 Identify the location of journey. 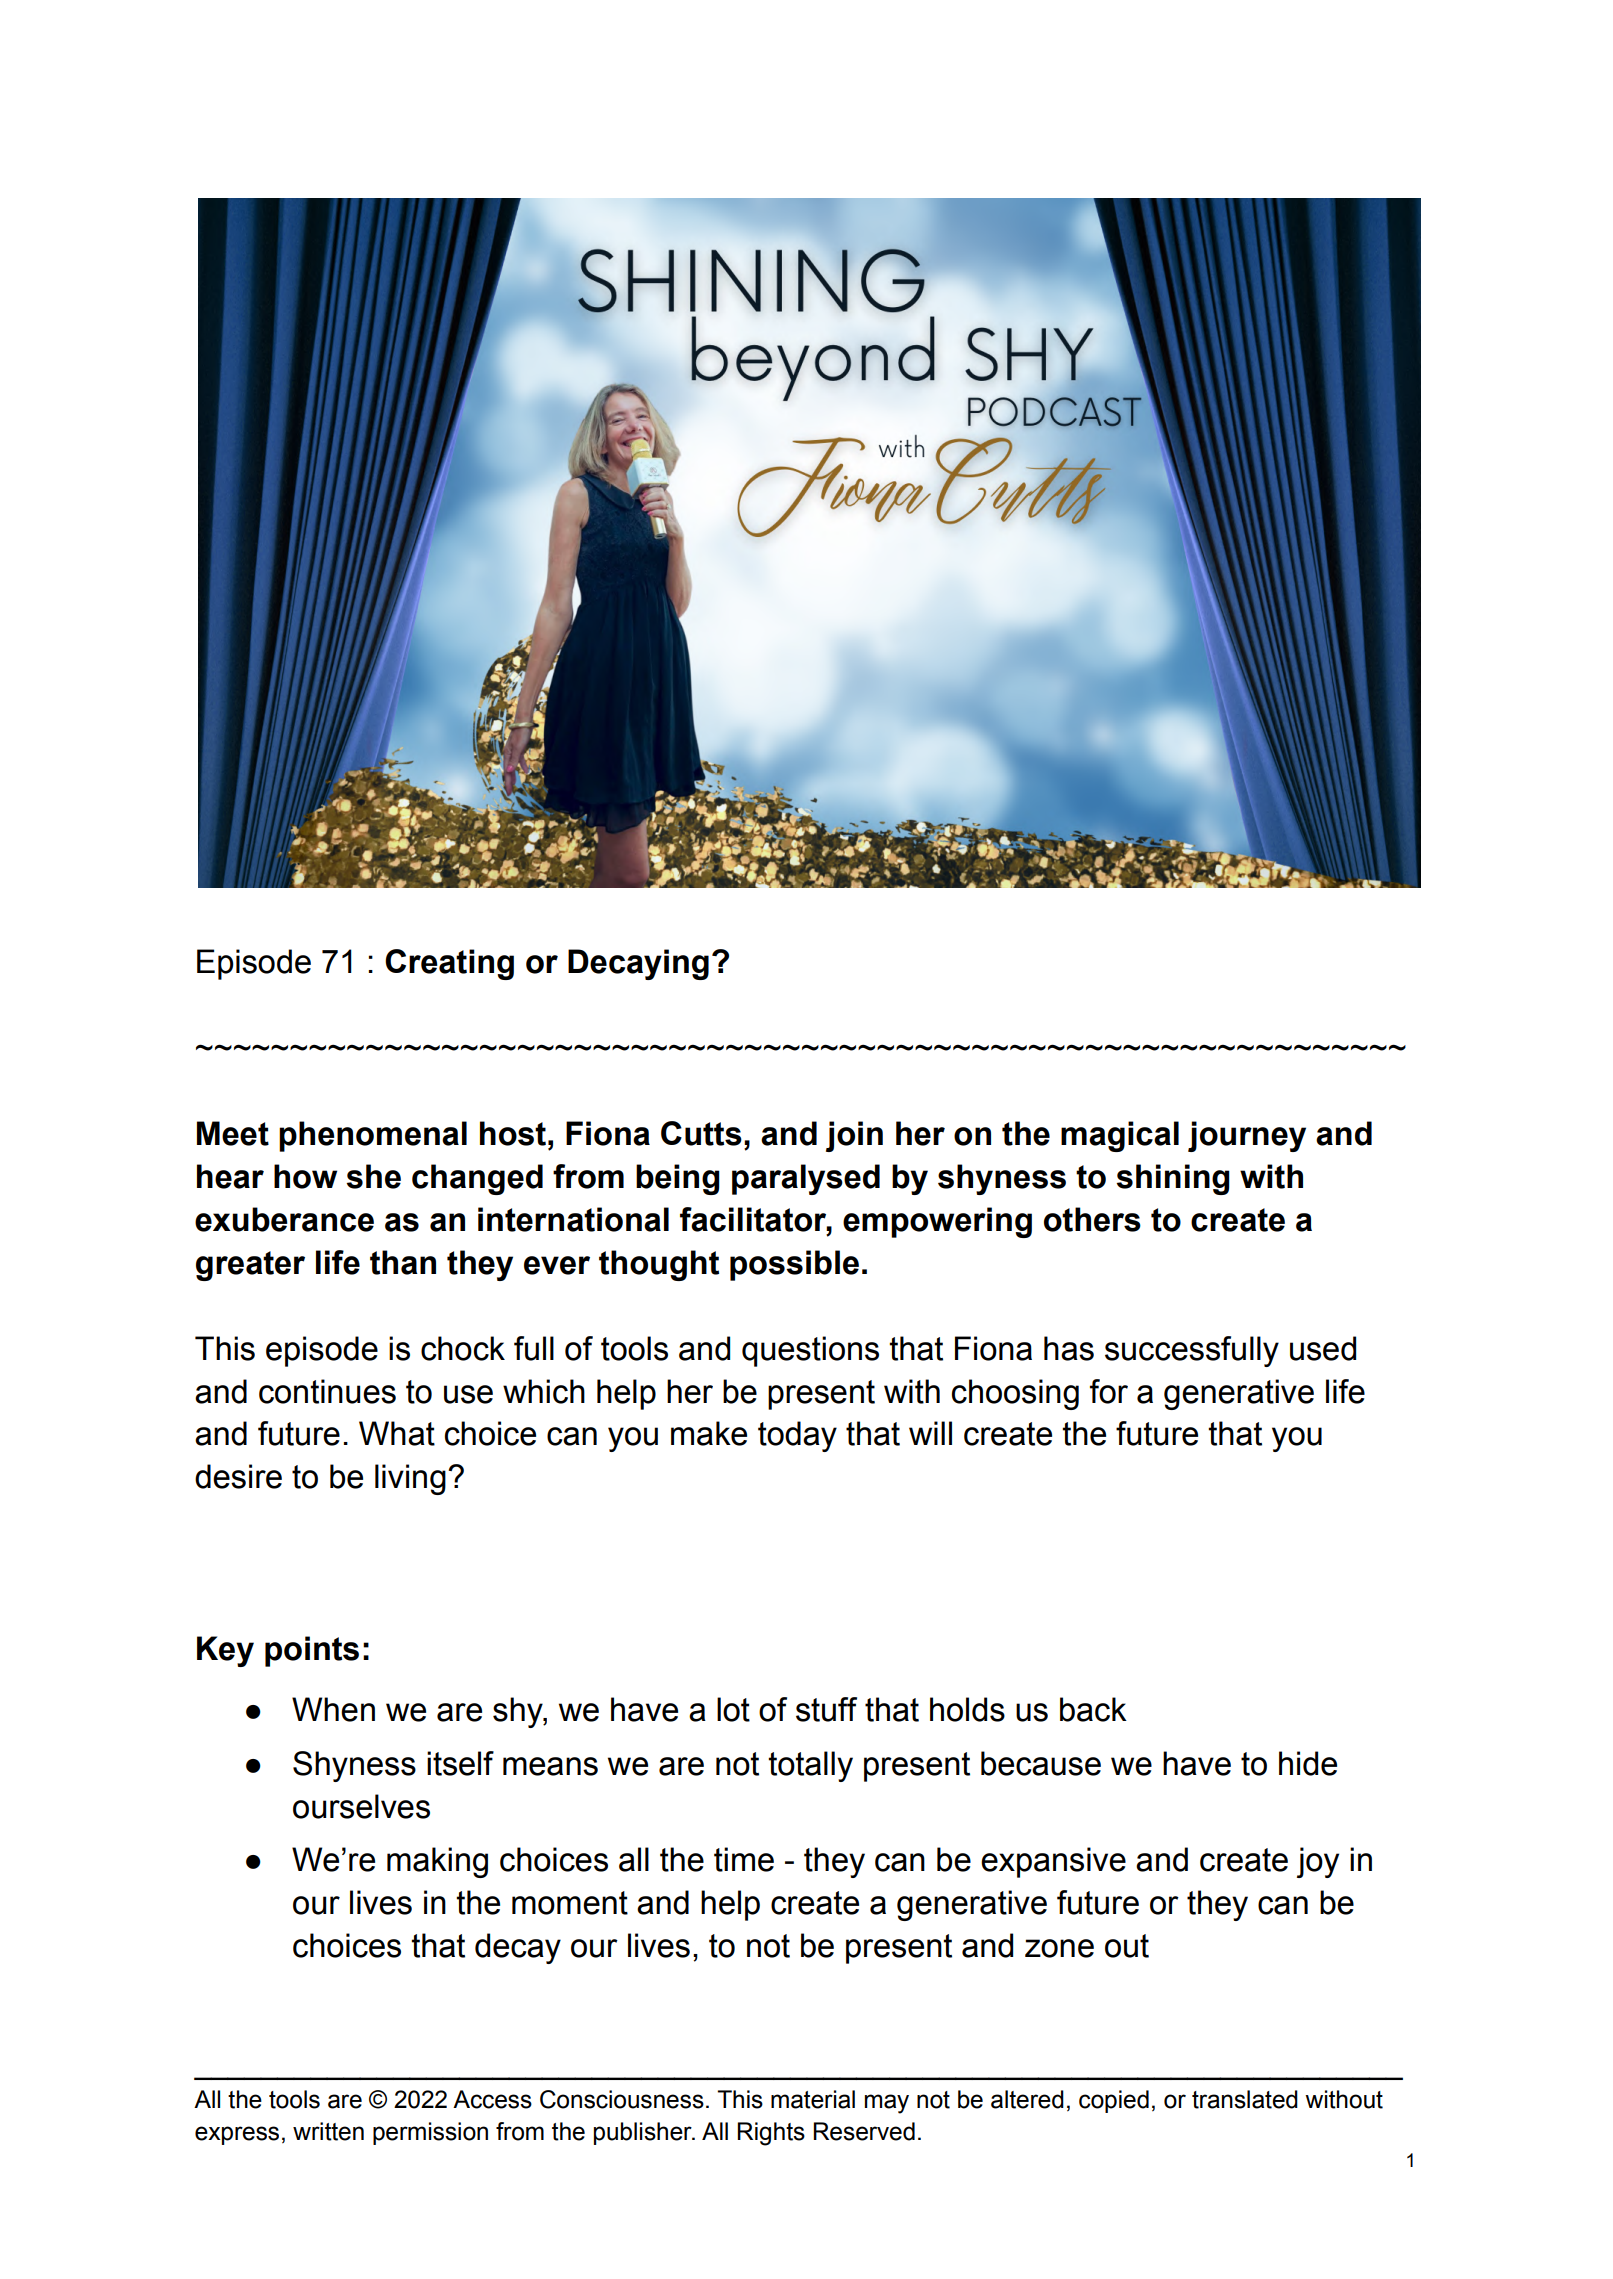
(1247, 1136).
